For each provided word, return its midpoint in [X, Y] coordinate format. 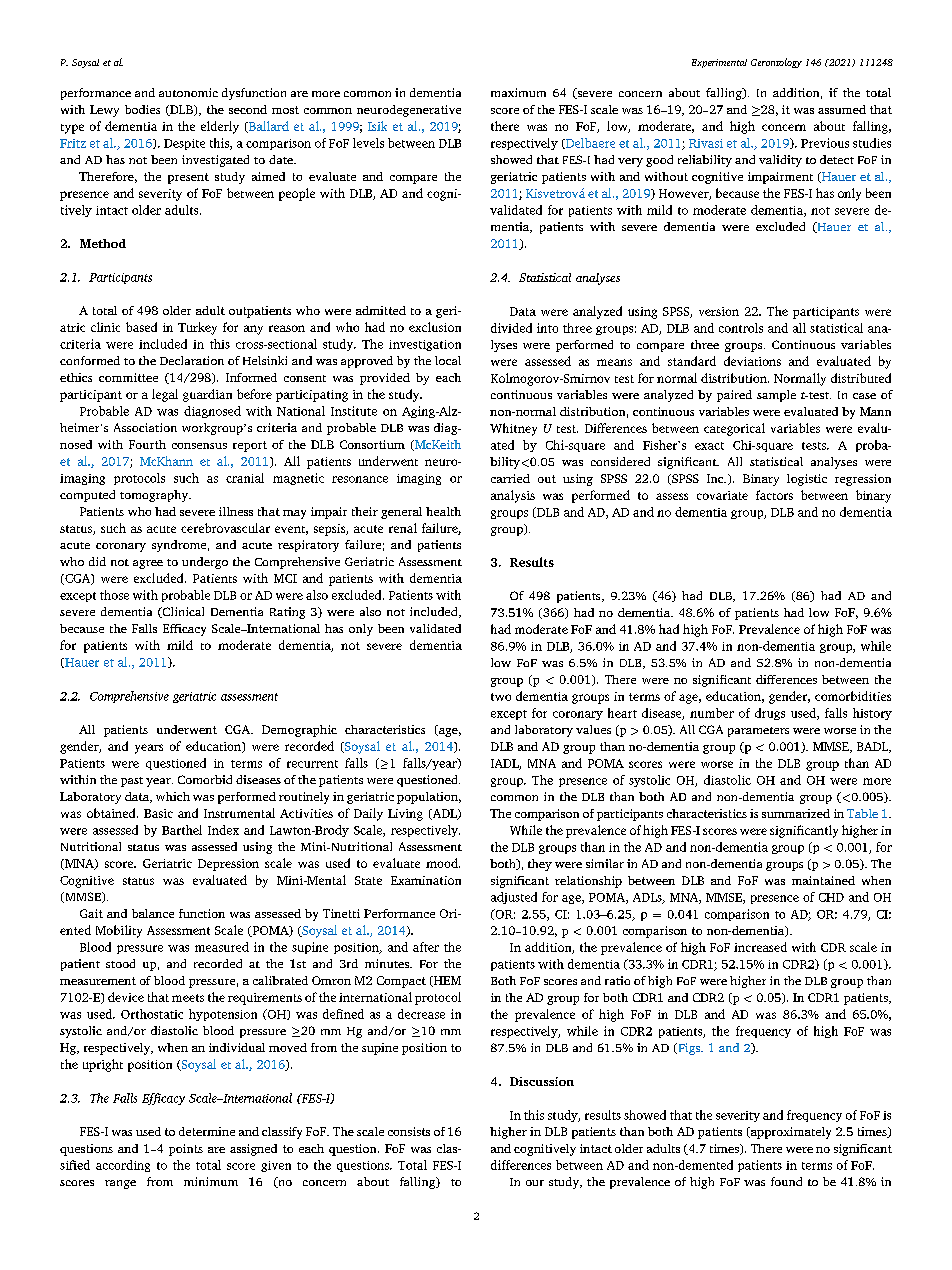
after [426, 947]
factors [774, 495]
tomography [155, 496]
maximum [518, 92]
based [141, 327]
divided [511, 328]
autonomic [188, 92]
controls [741, 328]
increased [760, 947]
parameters [758, 732]
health [443, 511]
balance [153, 913]
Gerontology [776, 63]
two [501, 697]
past [132, 782]
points [186, 1150]
